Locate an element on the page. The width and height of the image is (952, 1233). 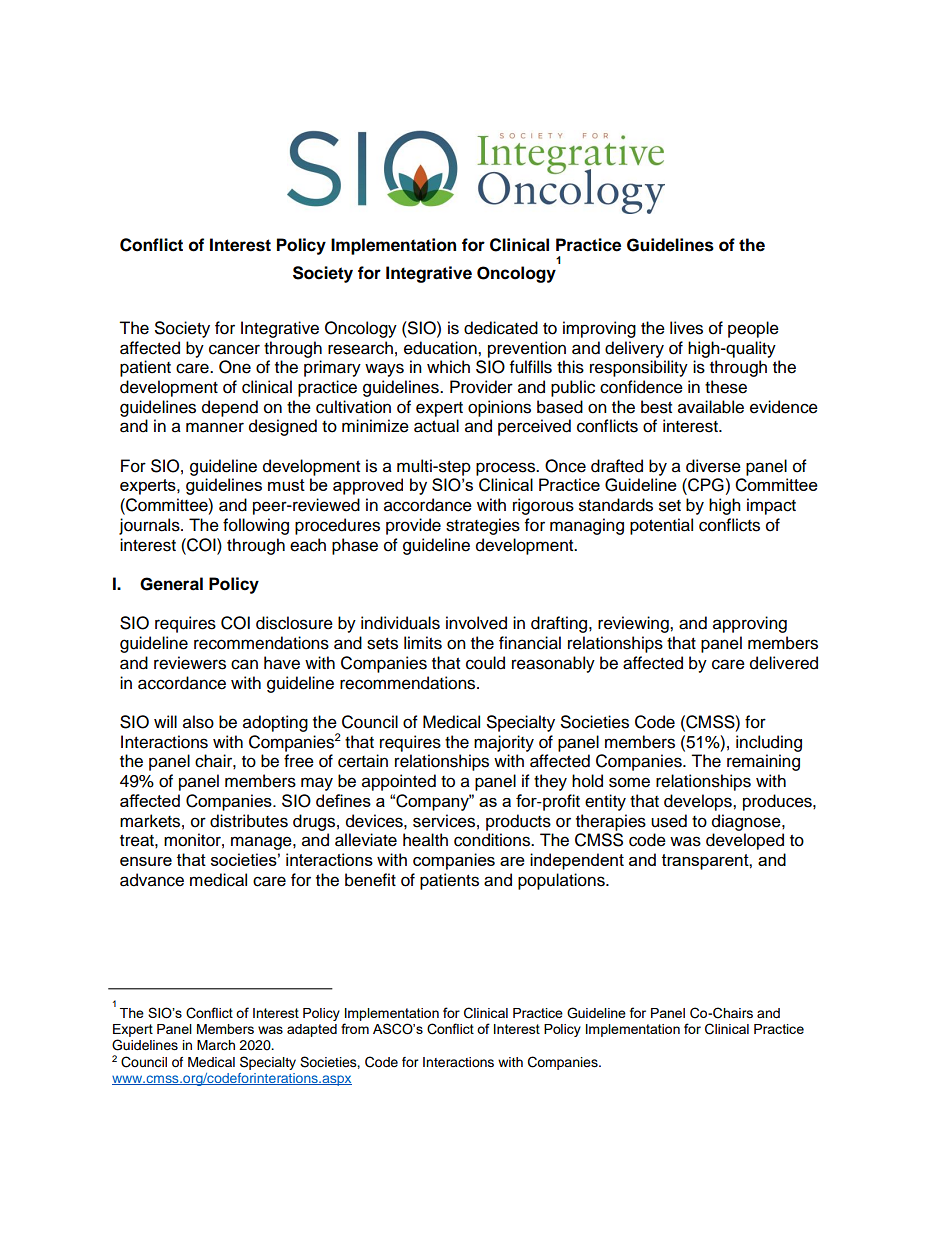
delivered is located at coordinates (784, 663).
